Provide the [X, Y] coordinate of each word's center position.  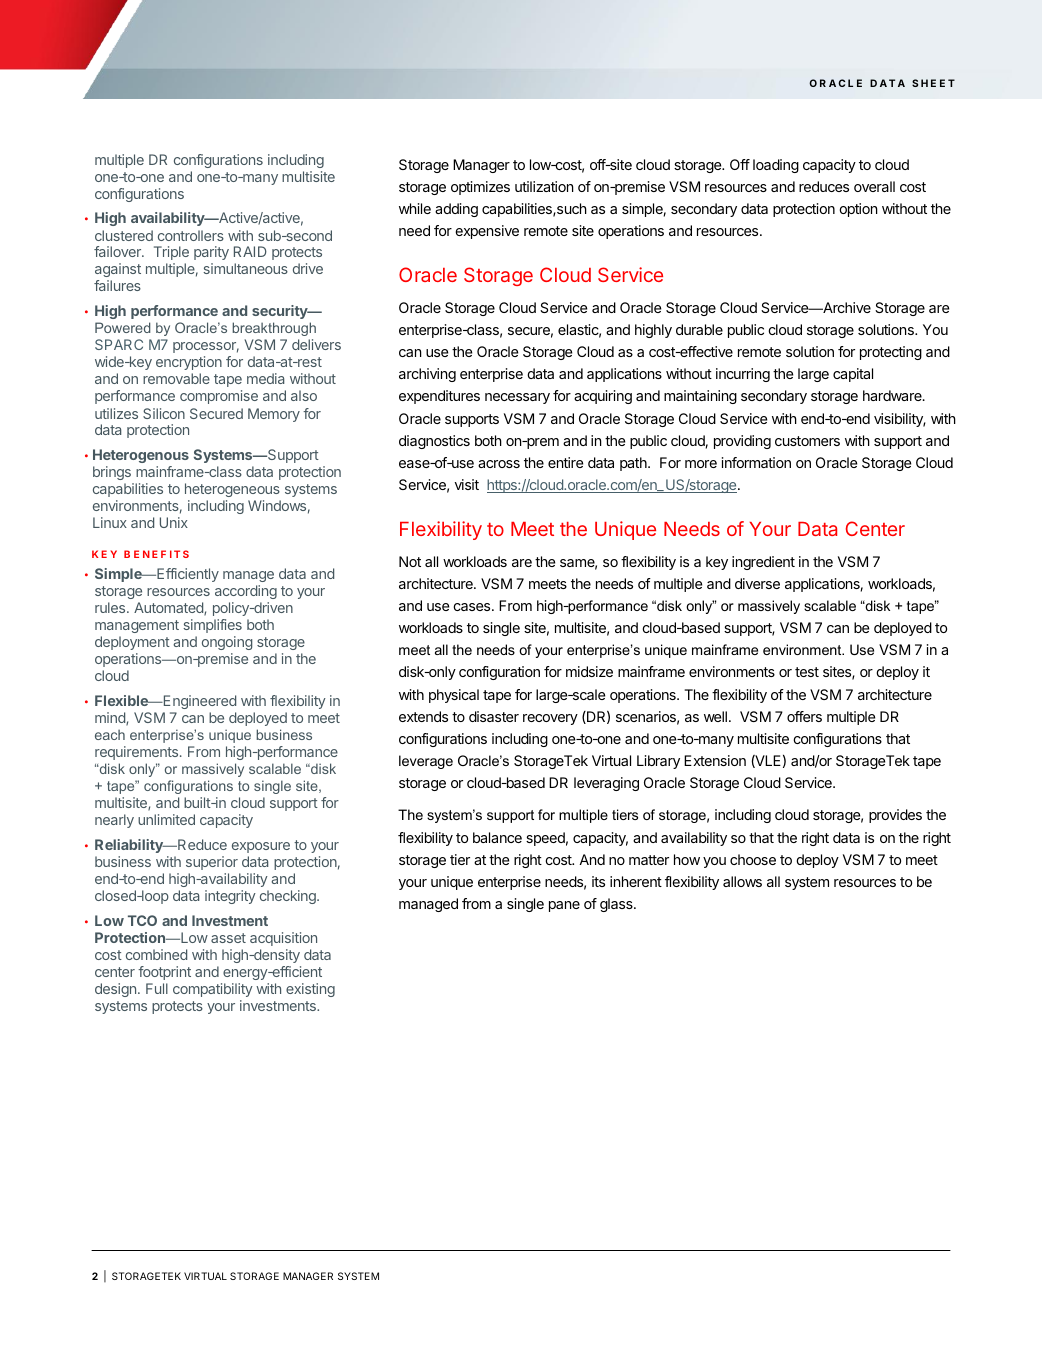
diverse [757, 583]
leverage [426, 762]
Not [410, 561]
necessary [517, 398]
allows [742, 881]
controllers [191, 235]
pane [564, 906]
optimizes [480, 188]
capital [853, 375]
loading [776, 166]
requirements [138, 753]
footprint [164, 973]
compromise [219, 397]
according [246, 592]
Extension [715, 760]
